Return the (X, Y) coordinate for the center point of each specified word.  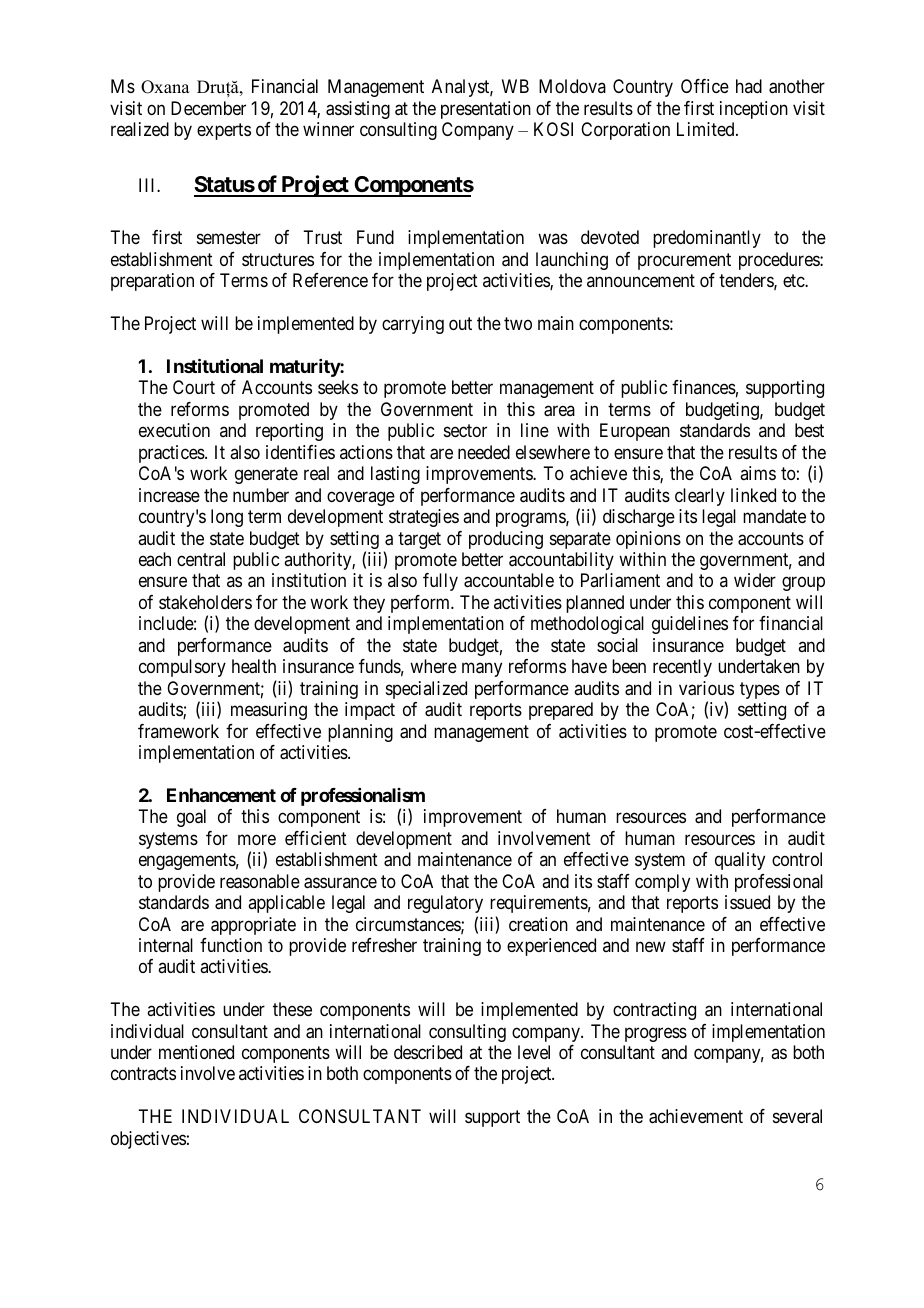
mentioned (196, 1052)
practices (172, 454)
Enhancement (221, 795)
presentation (486, 110)
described (428, 1052)
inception (754, 110)
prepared (561, 711)
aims (758, 473)
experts (224, 132)
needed (484, 452)
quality (740, 861)
